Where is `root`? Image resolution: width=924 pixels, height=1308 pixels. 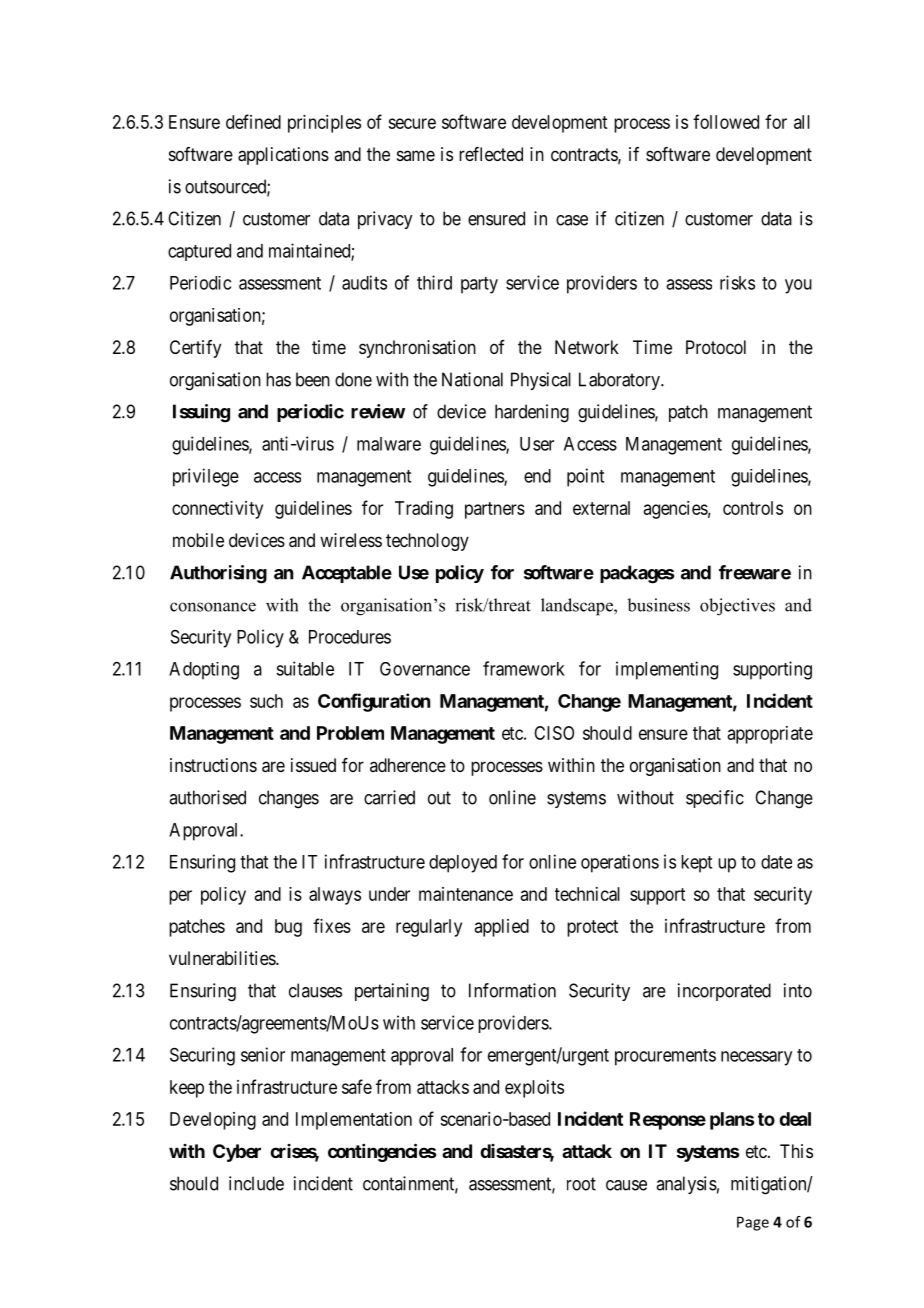
root is located at coordinates (581, 1184).
